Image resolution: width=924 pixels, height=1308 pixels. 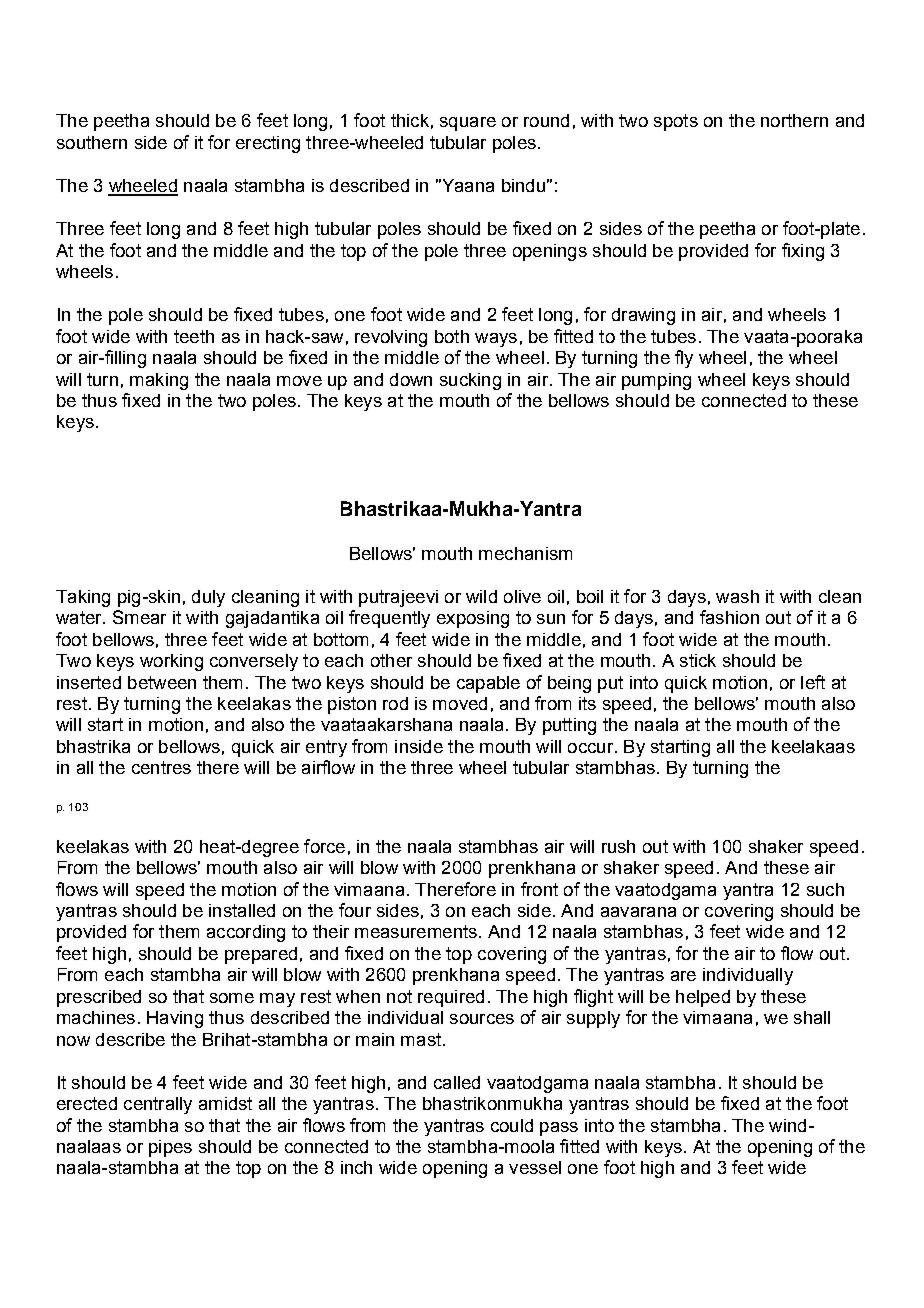 I want to click on pipes, so click(x=170, y=1148).
